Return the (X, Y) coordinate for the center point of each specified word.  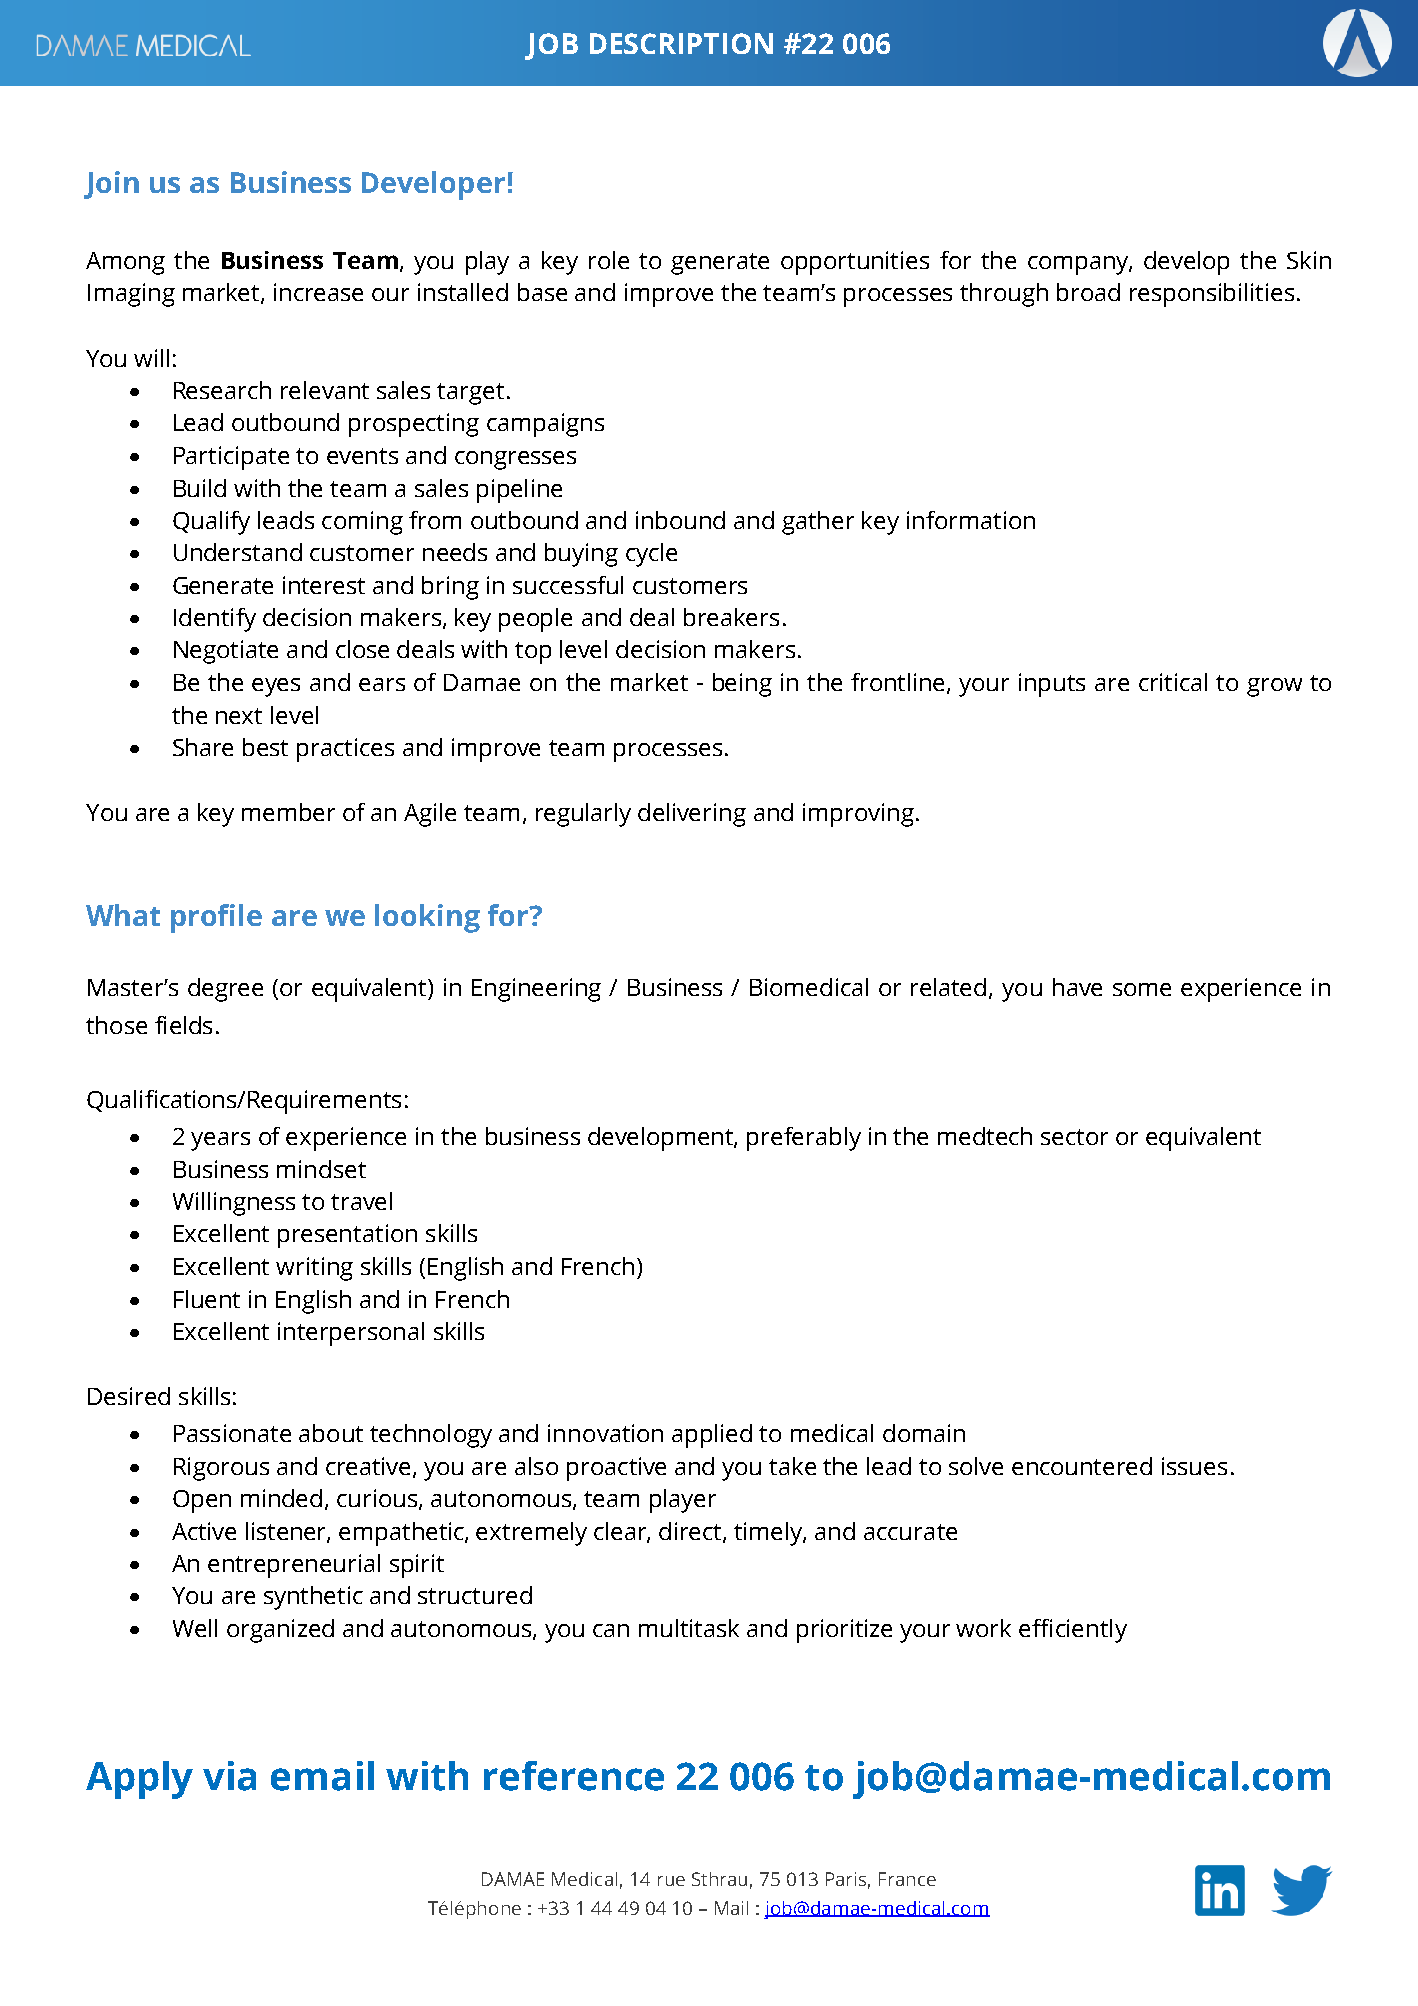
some (1142, 989)
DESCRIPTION (681, 43)
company (1080, 265)
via (229, 1776)
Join (111, 185)
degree (225, 990)
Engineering (536, 990)
